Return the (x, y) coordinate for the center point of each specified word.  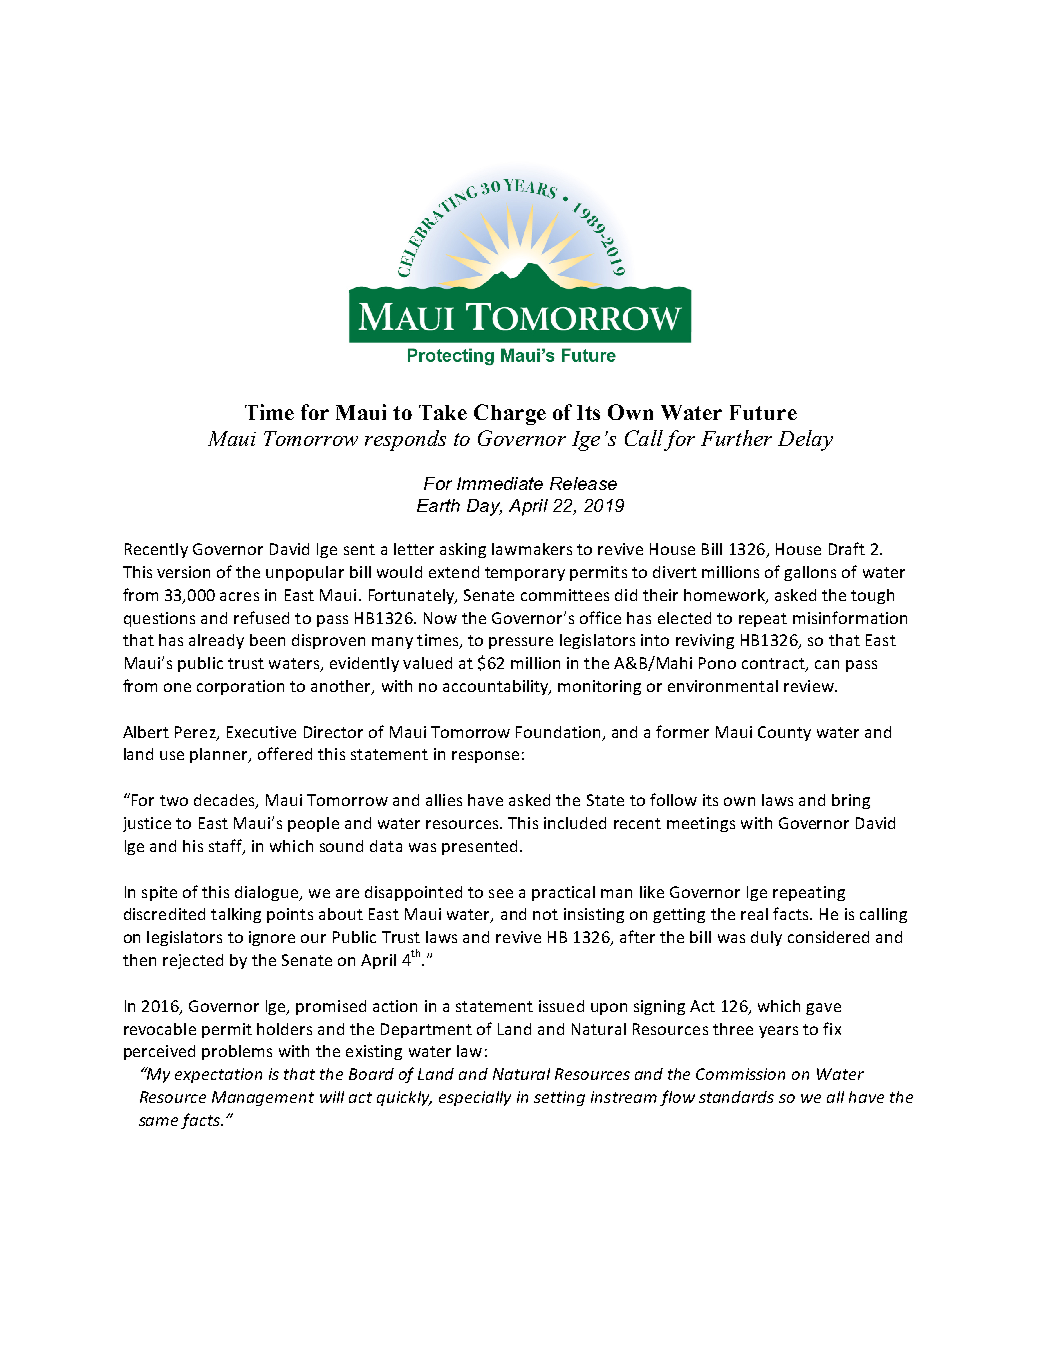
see (501, 893)
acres (239, 596)
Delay (805, 440)
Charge (510, 414)
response (485, 757)
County (784, 733)
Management (263, 1098)
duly (766, 938)
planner (220, 755)
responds (405, 440)
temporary (525, 574)
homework (725, 596)
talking (236, 915)
